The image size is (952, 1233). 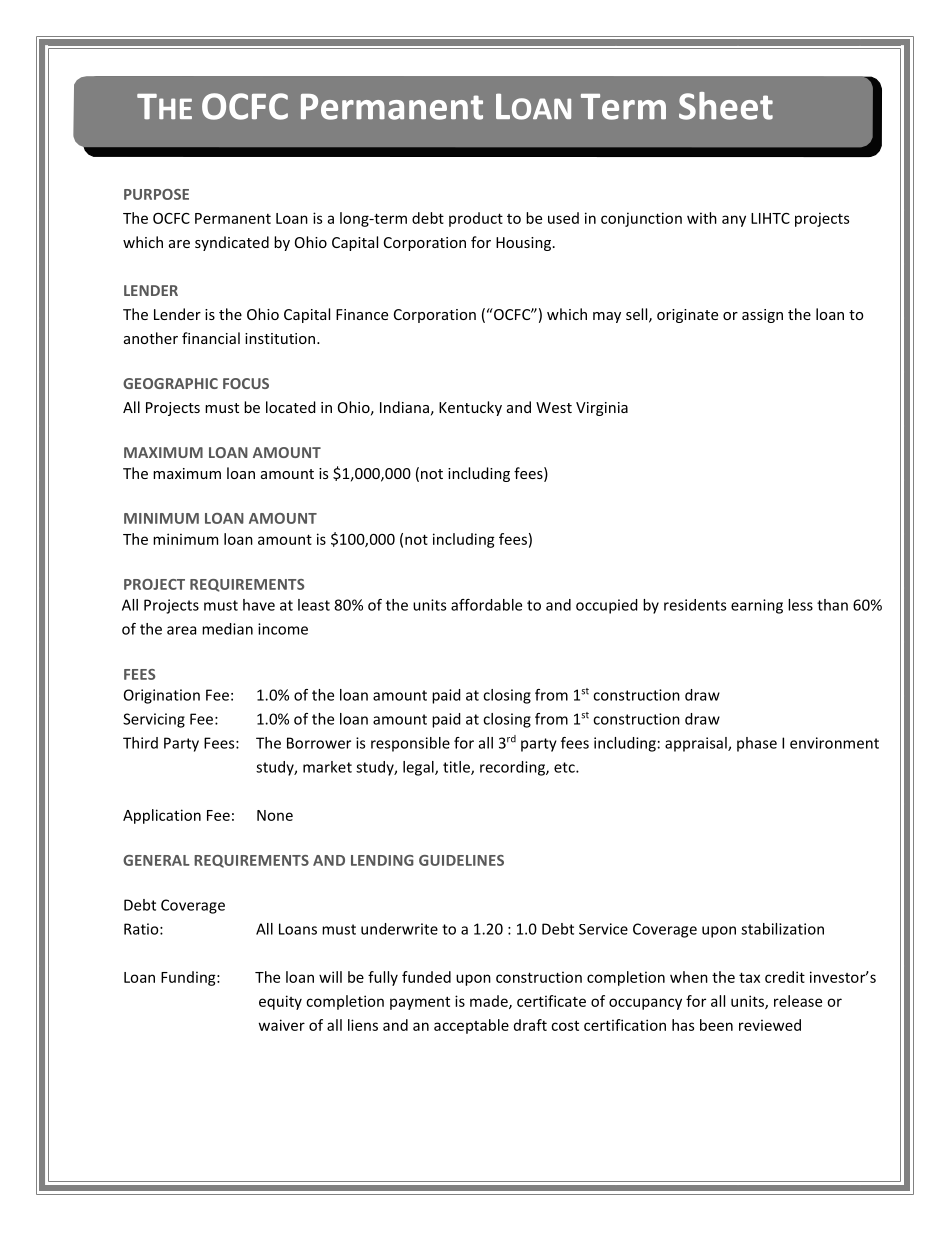 I want to click on affordable, so click(x=486, y=605).
